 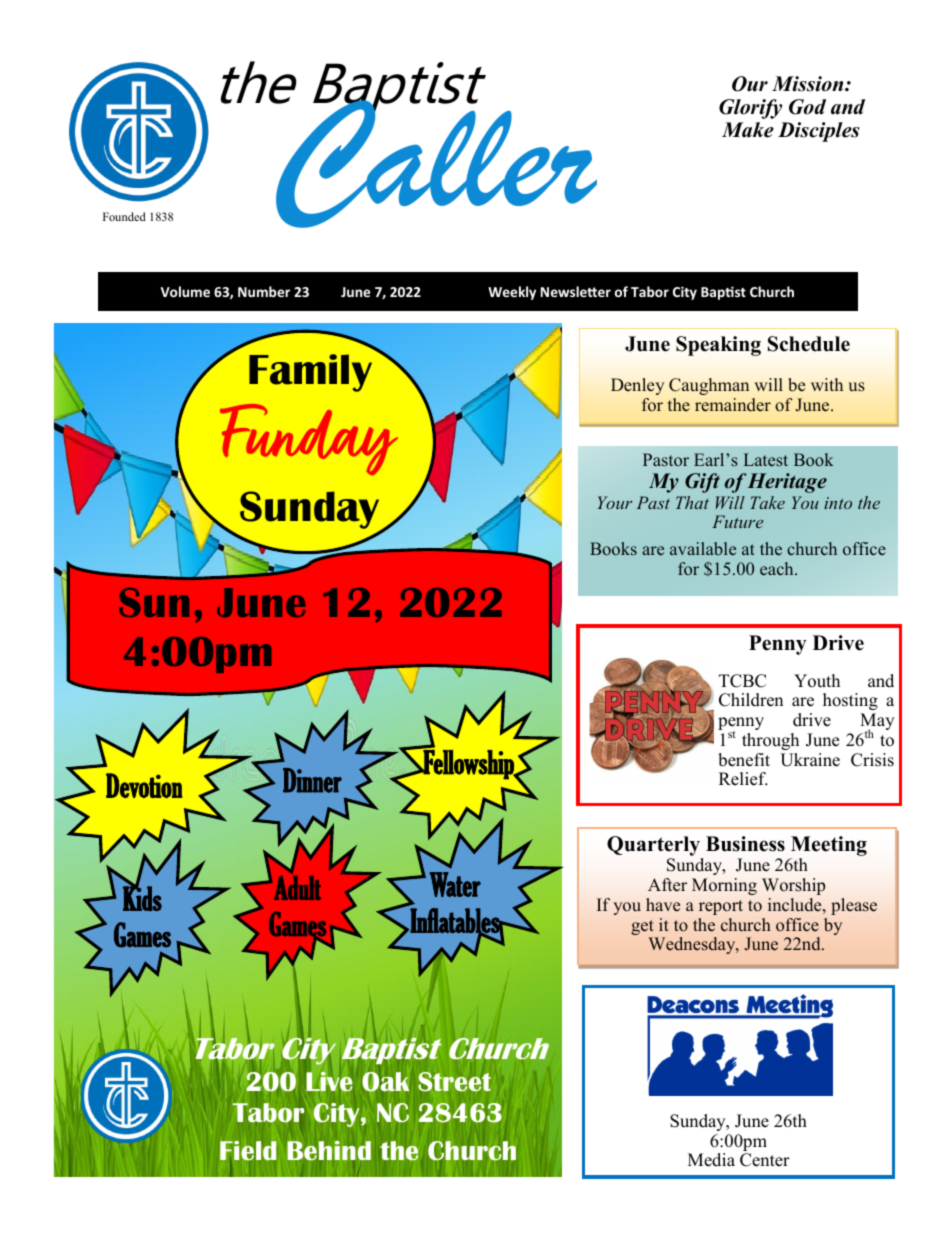 What do you see at coordinates (248, 1150) in the screenshot?
I see `Field` at bounding box center [248, 1150].
